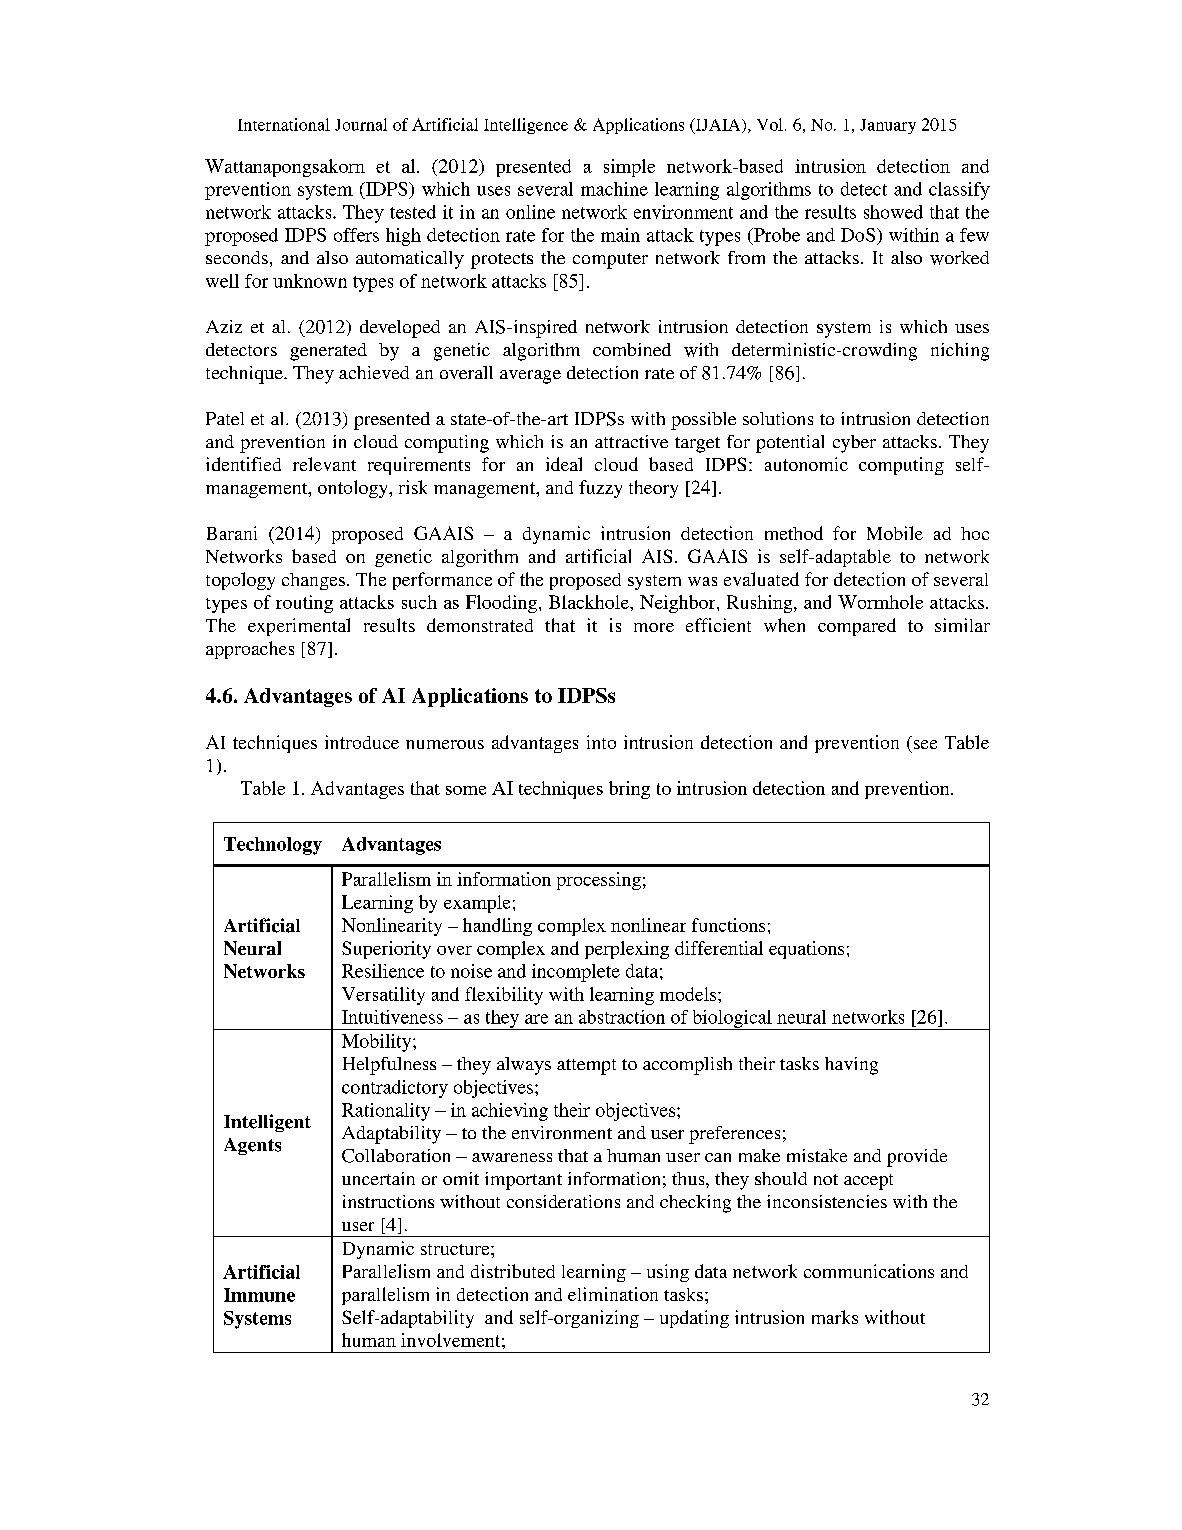 This document has height=1530, width=1182. What do you see at coordinates (313, 581) in the document?
I see `changes` at bounding box center [313, 581].
